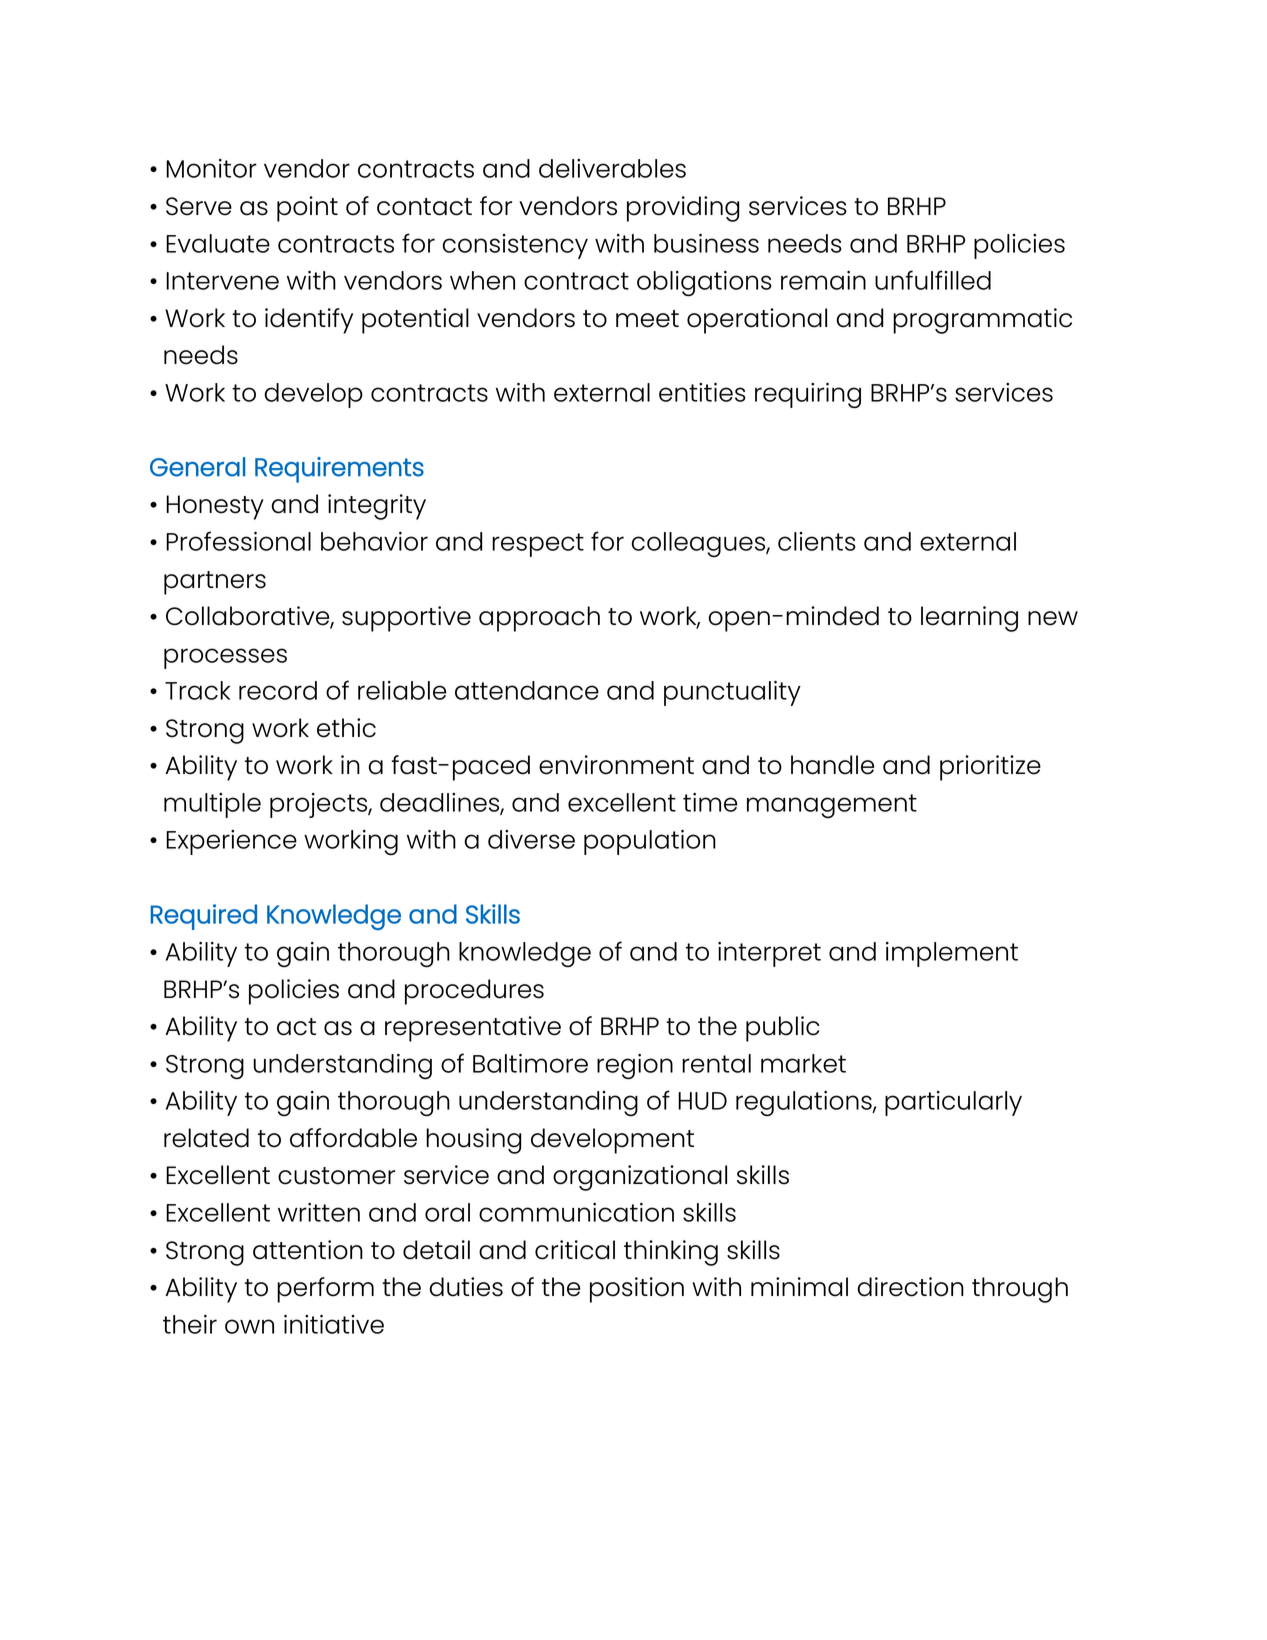 This screenshot has height=1640, width=1267. What do you see at coordinates (990, 768) in the screenshot?
I see `prioritize` at bounding box center [990, 768].
